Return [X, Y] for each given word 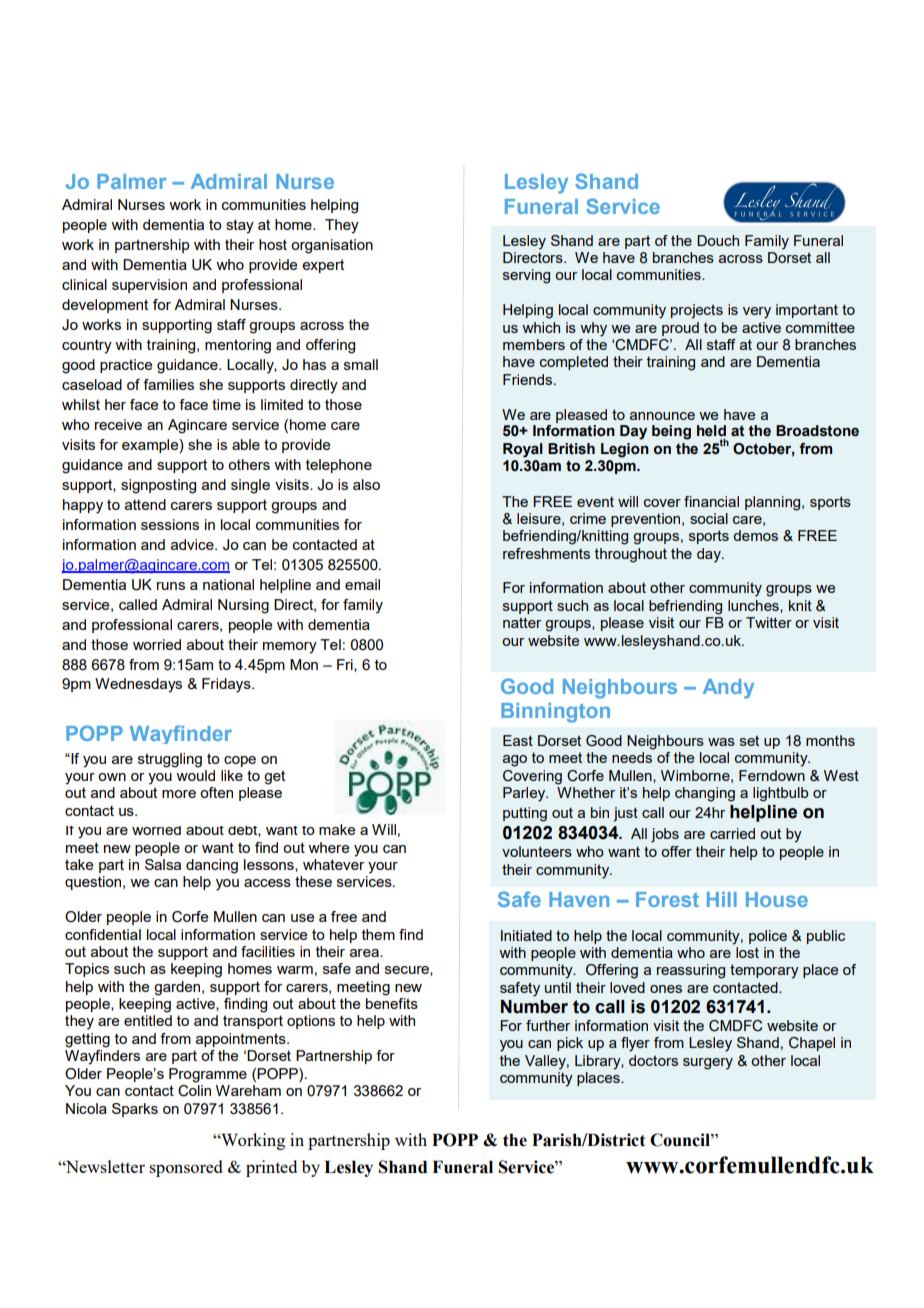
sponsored [185, 1168]
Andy [728, 689]
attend [145, 504]
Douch [718, 240]
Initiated [526, 935]
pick [570, 1044]
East [518, 740]
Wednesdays [138, 685]
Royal [523, 450]
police [768, 937]
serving [526, 276]
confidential [103, 934]
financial [711, 501]
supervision [149, 286]
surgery [708, 1064]
